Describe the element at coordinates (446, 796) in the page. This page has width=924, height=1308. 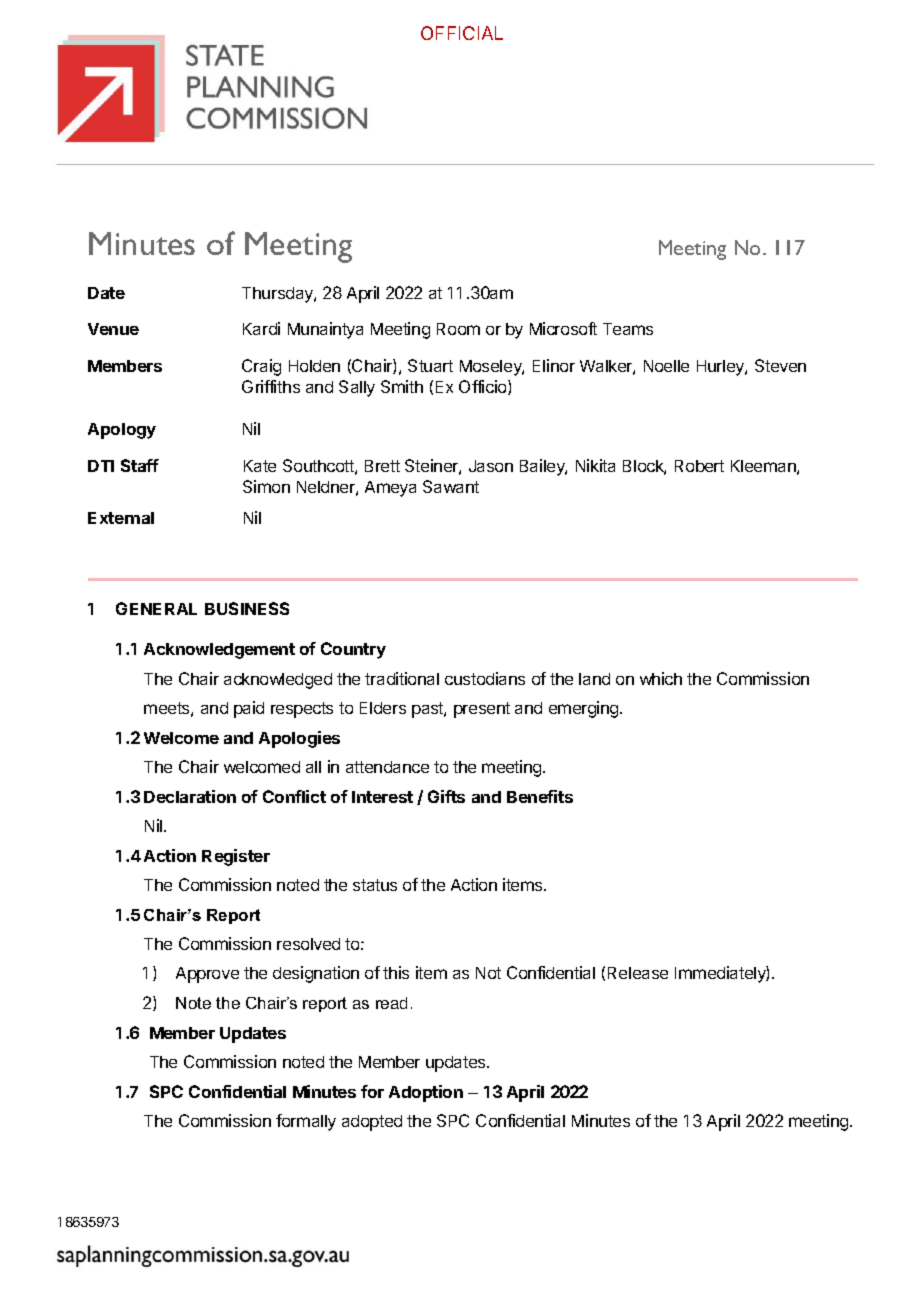
I see `Gifts` at that location.
